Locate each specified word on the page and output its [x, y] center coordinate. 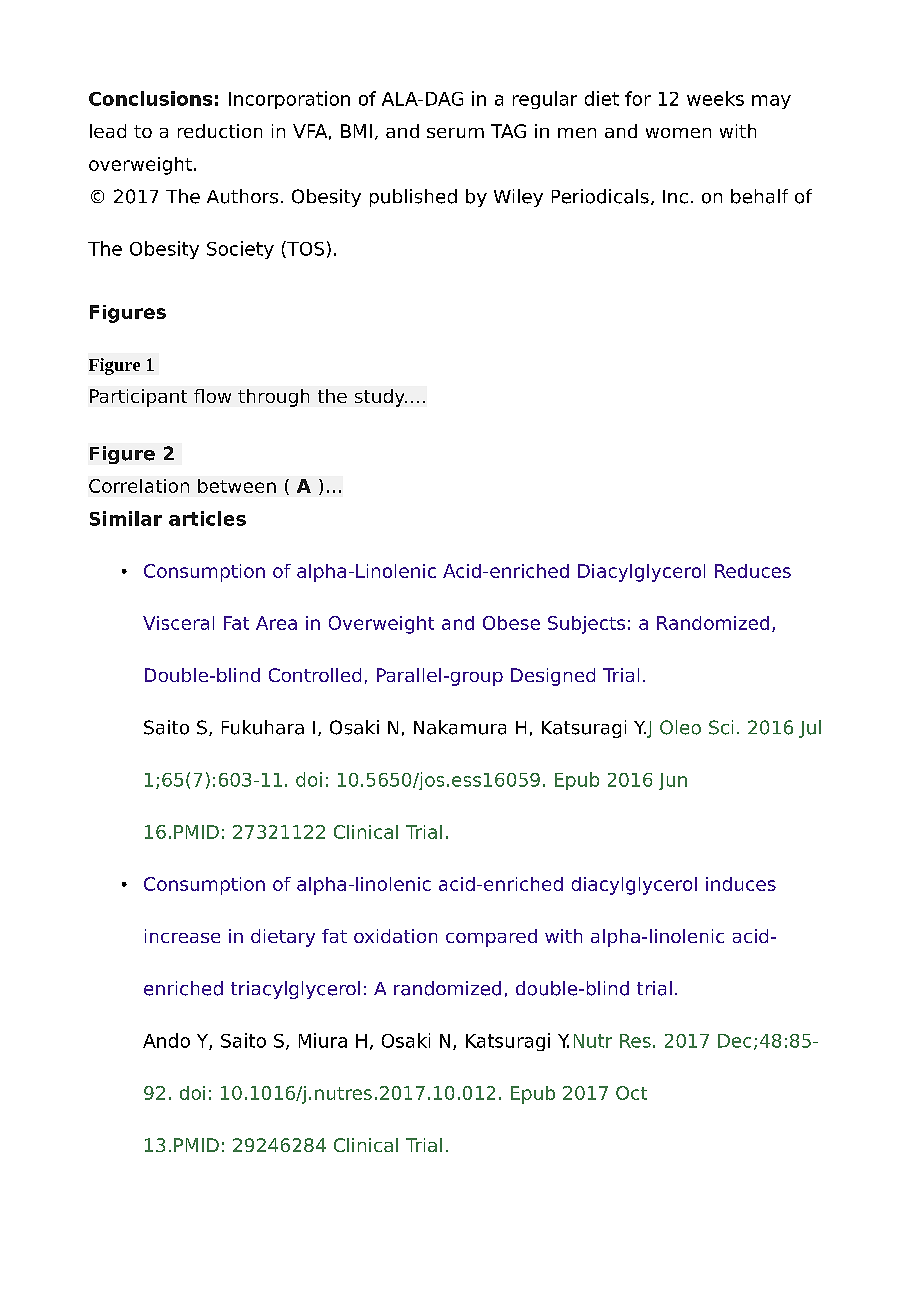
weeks [715, 98]
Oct [631, 1093]
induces [741, 884]
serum [455, 133]
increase [182, 936]
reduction [220, 131]
